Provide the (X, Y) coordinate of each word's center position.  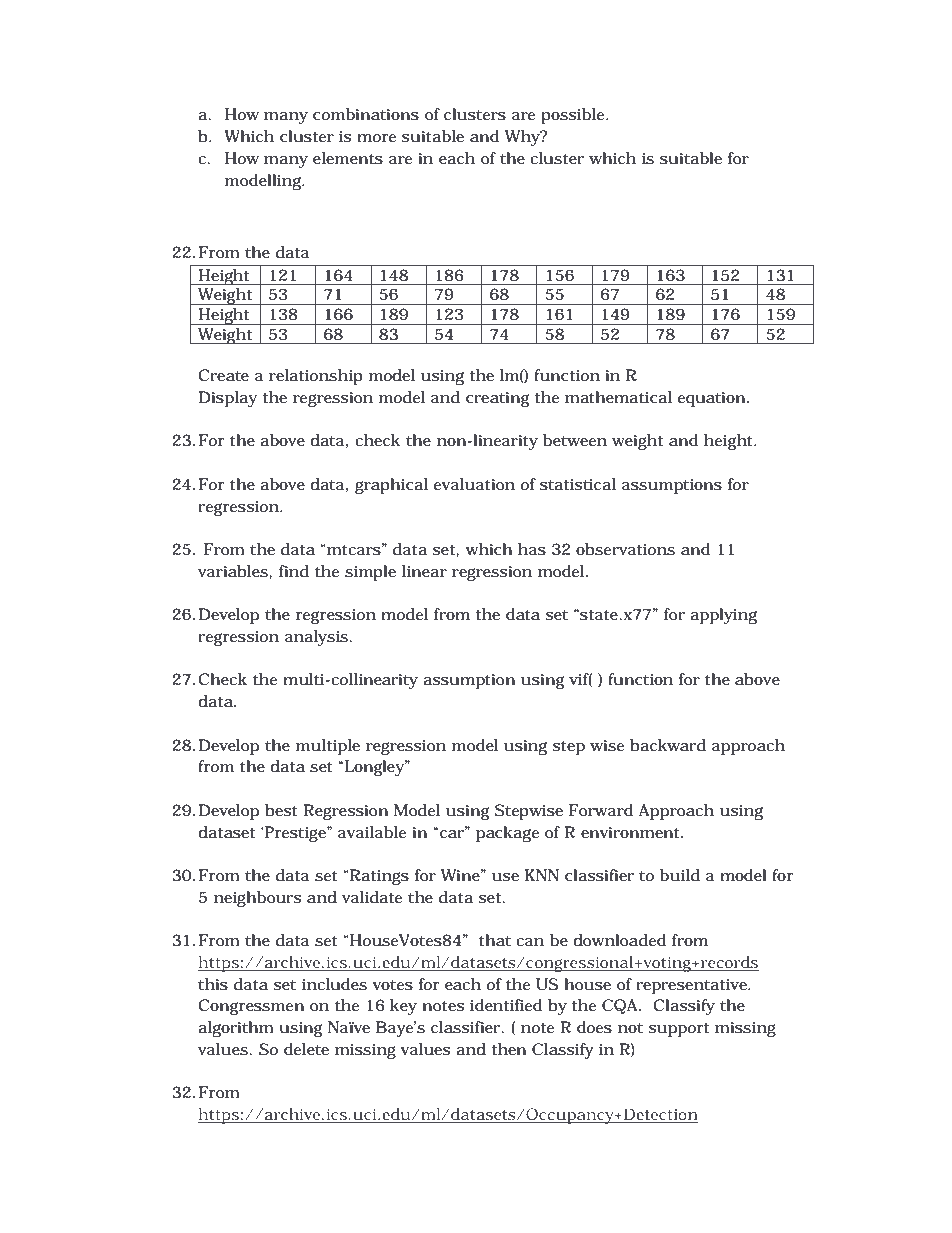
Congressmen (251, 1007)
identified (506, 1005)
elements (348, 158)
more (376, 138)
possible (574, 116)
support (678, 1030)
